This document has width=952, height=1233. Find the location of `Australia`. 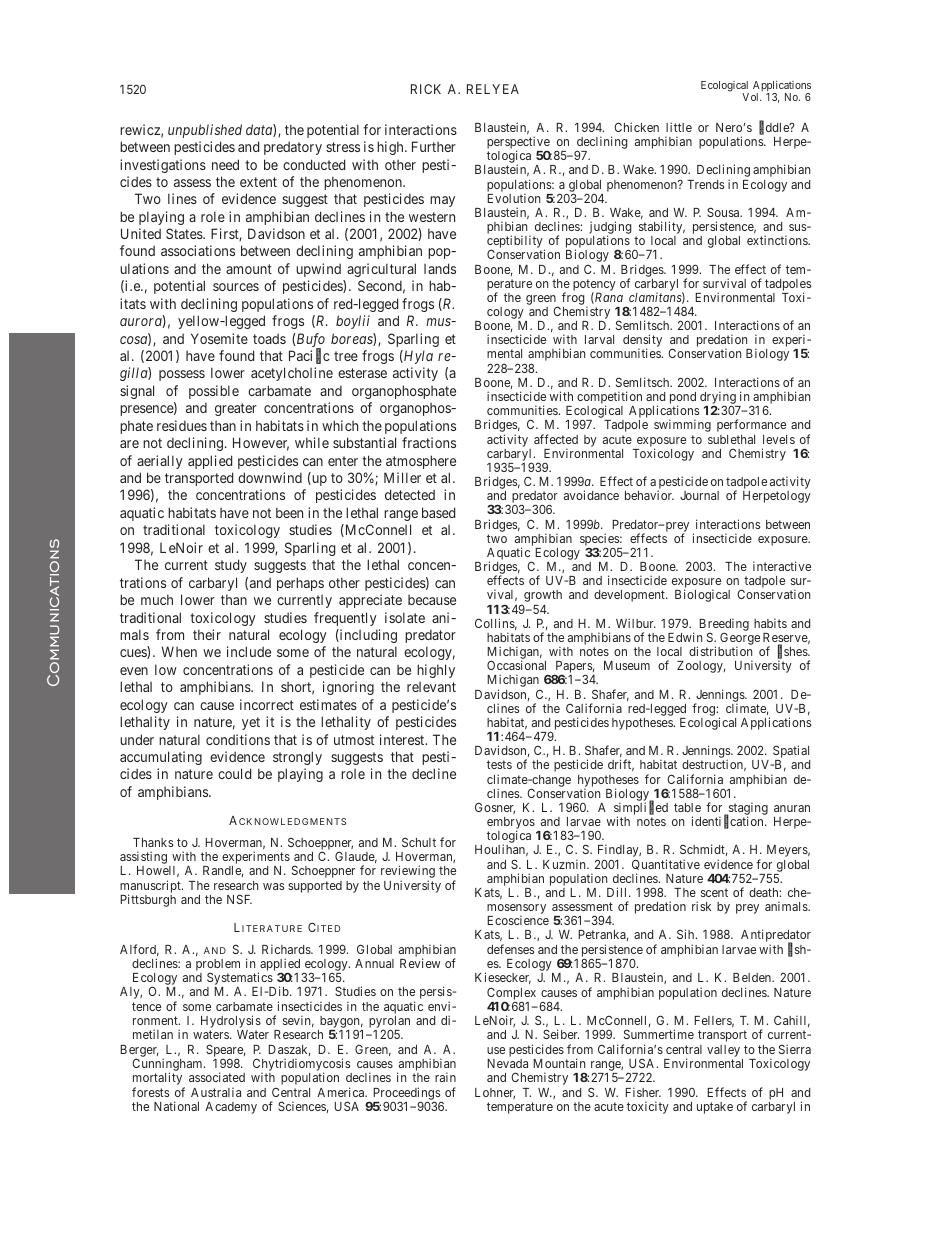

Australia is located at coordinates (216, 1092).
